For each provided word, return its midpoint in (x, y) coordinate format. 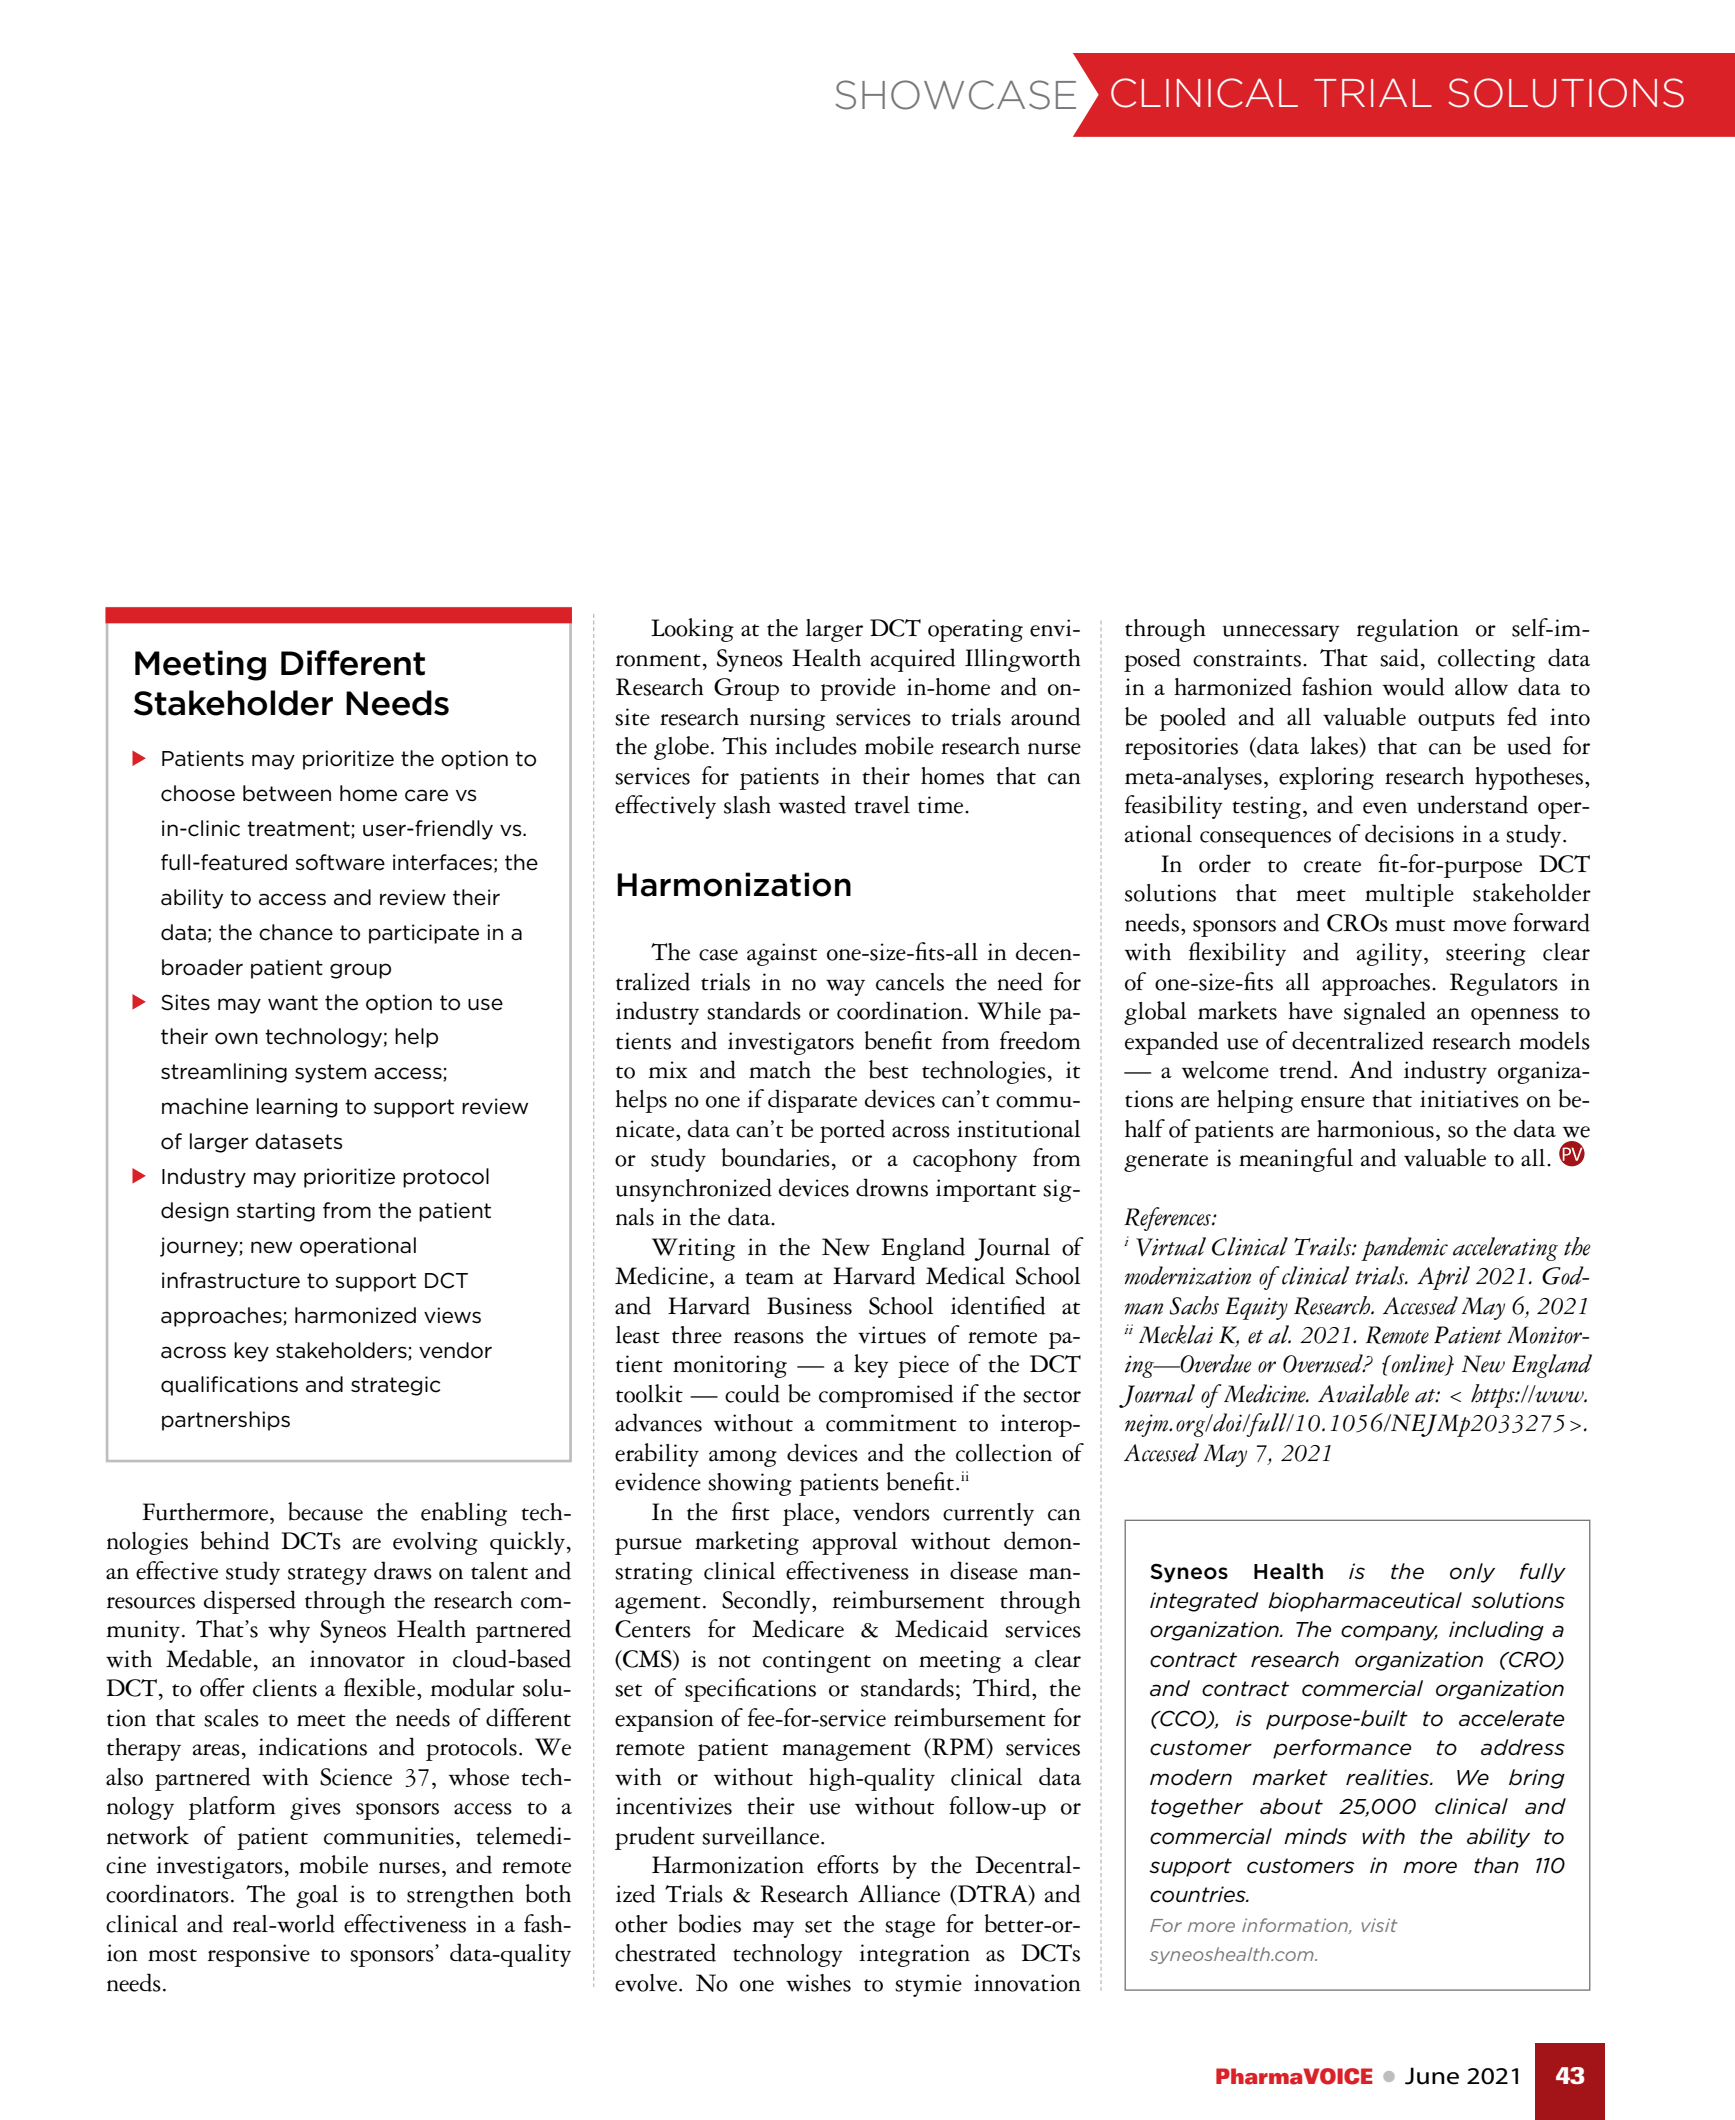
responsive (259, 1955)
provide (858, 689)
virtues (892, 1335)
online (1419, 1364)
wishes (818, 1983)
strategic (395, 1386)
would (1413, 686)
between (287, 793)
